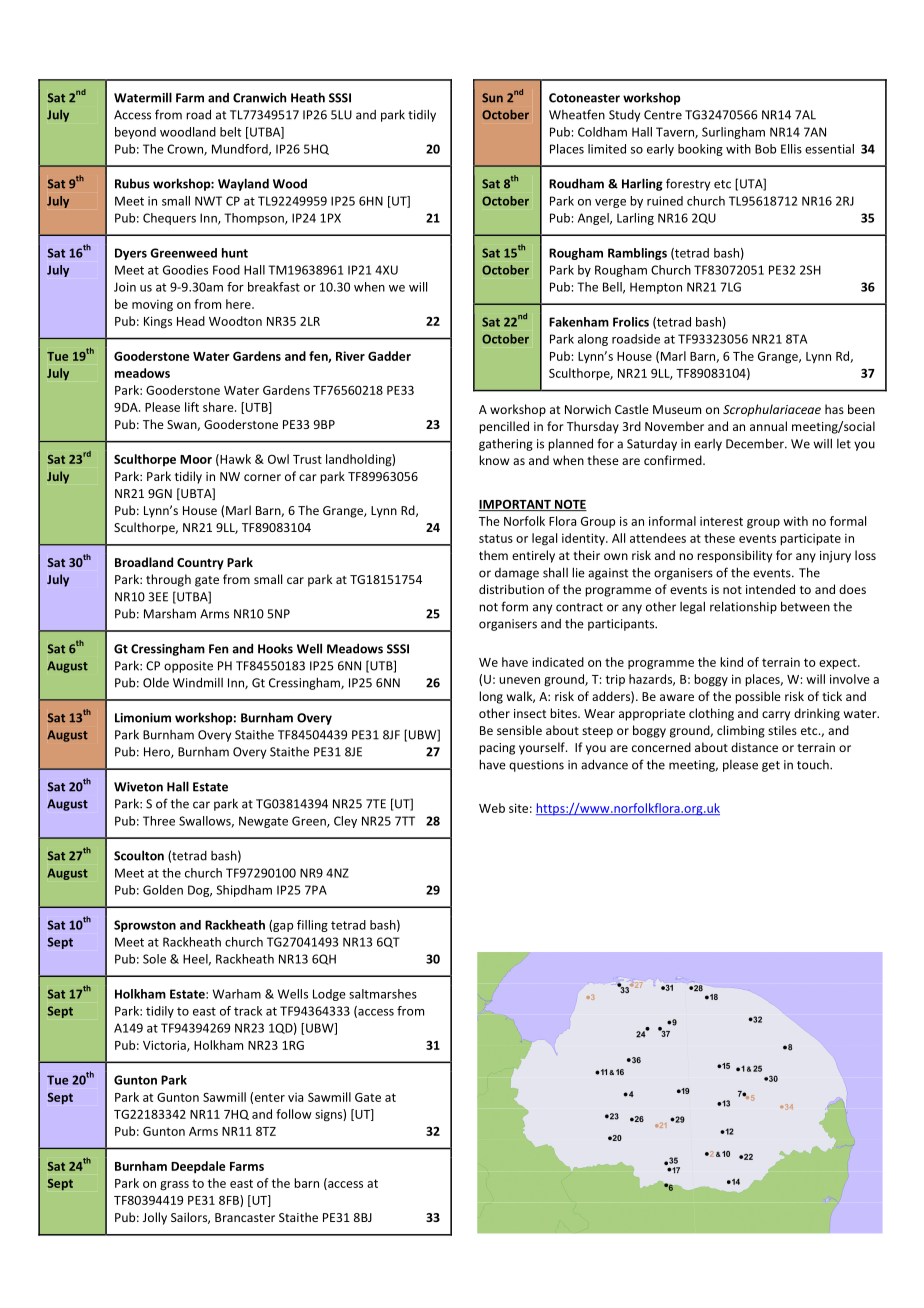 The width and height of the screenshot is (924, 1308). I want to click on Sun, so click(492, 98).
